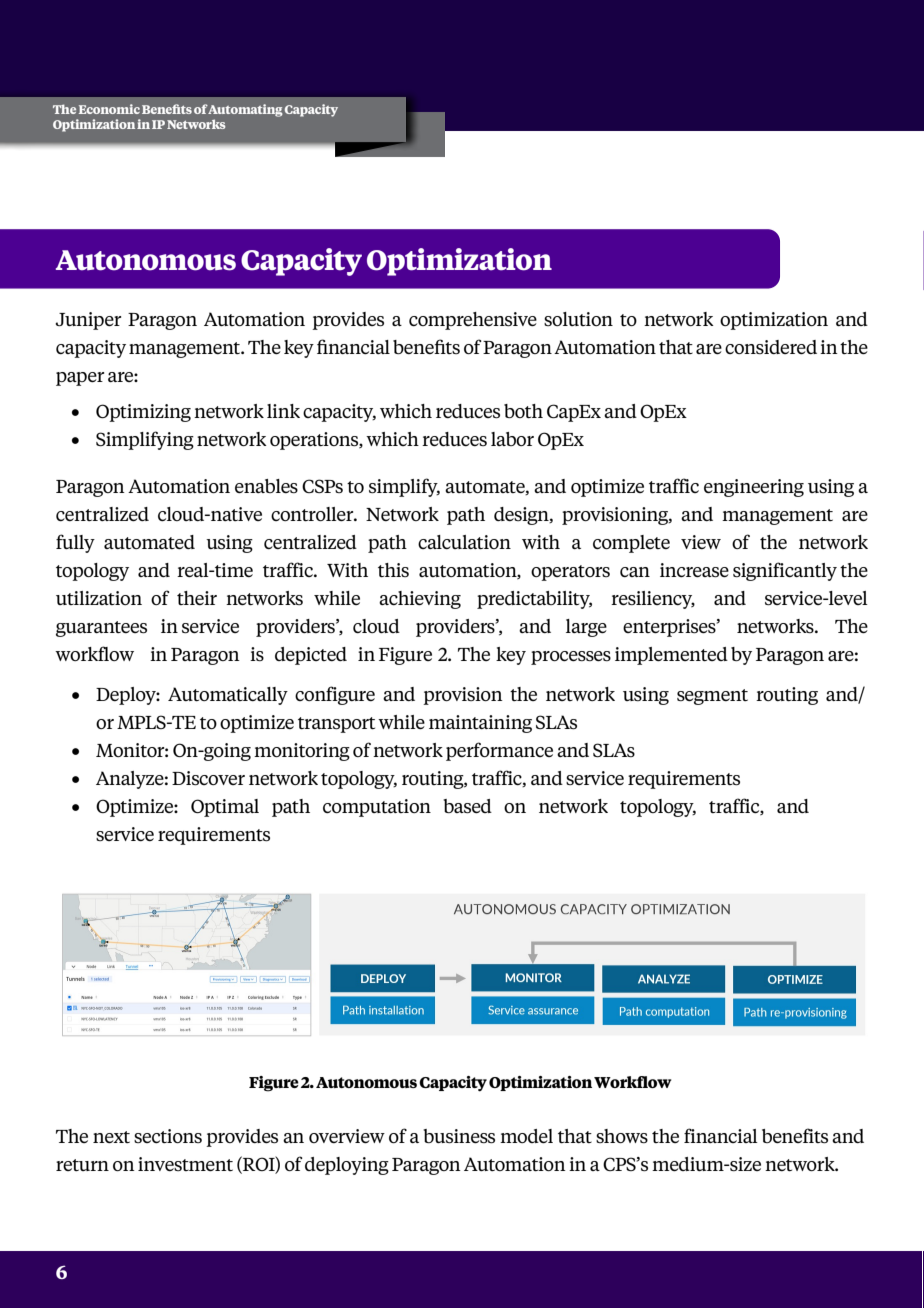 This screenshot has height=1308, width=924. I want to click on solution, so click(578, 319).
